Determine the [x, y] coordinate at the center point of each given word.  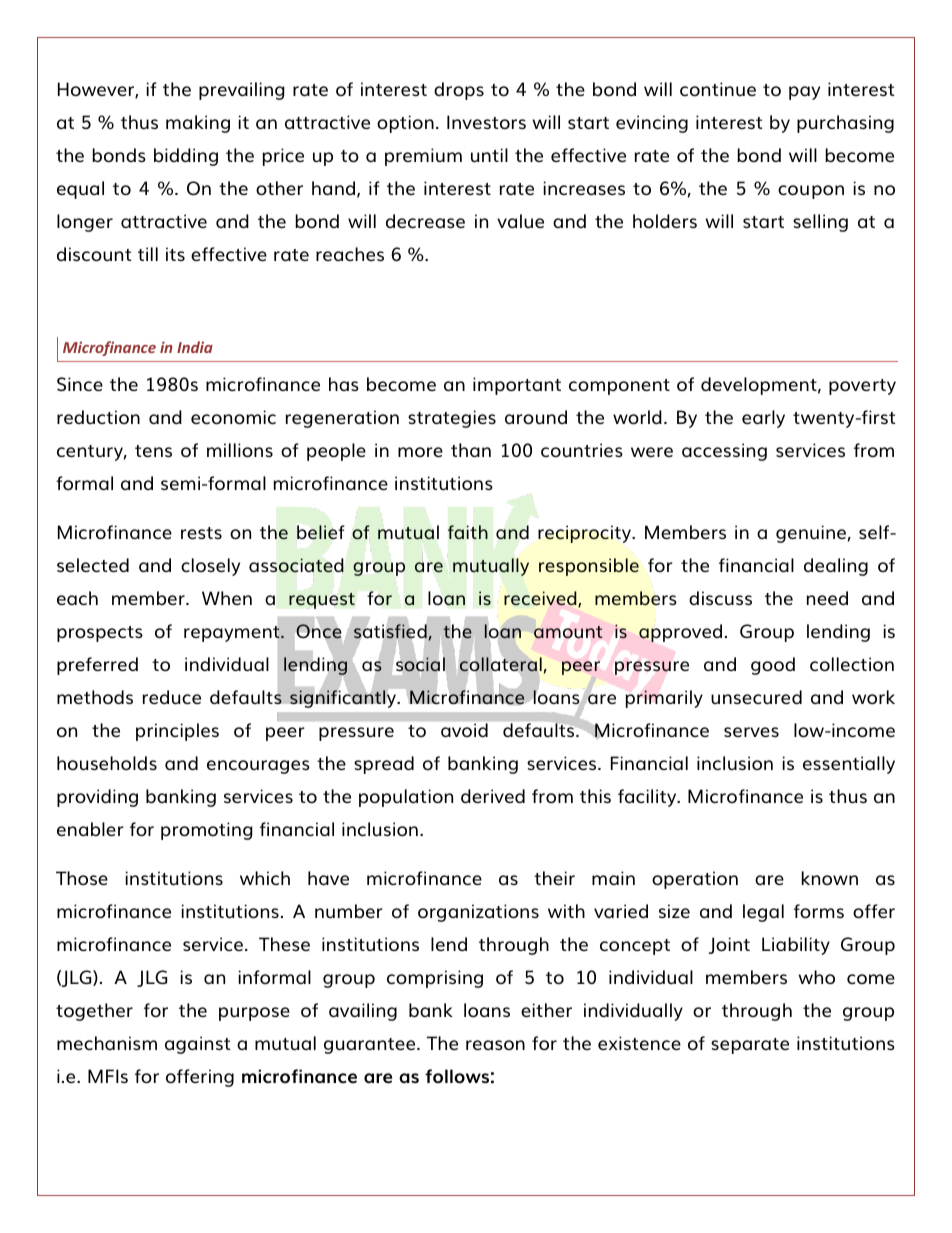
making [198, 124]
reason [495, 1045]
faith [468, 532]
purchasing [845, 124]
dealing [836, 567]
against [197, 1045]
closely [210, 567]
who [817, 977]
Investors [486, 122]
